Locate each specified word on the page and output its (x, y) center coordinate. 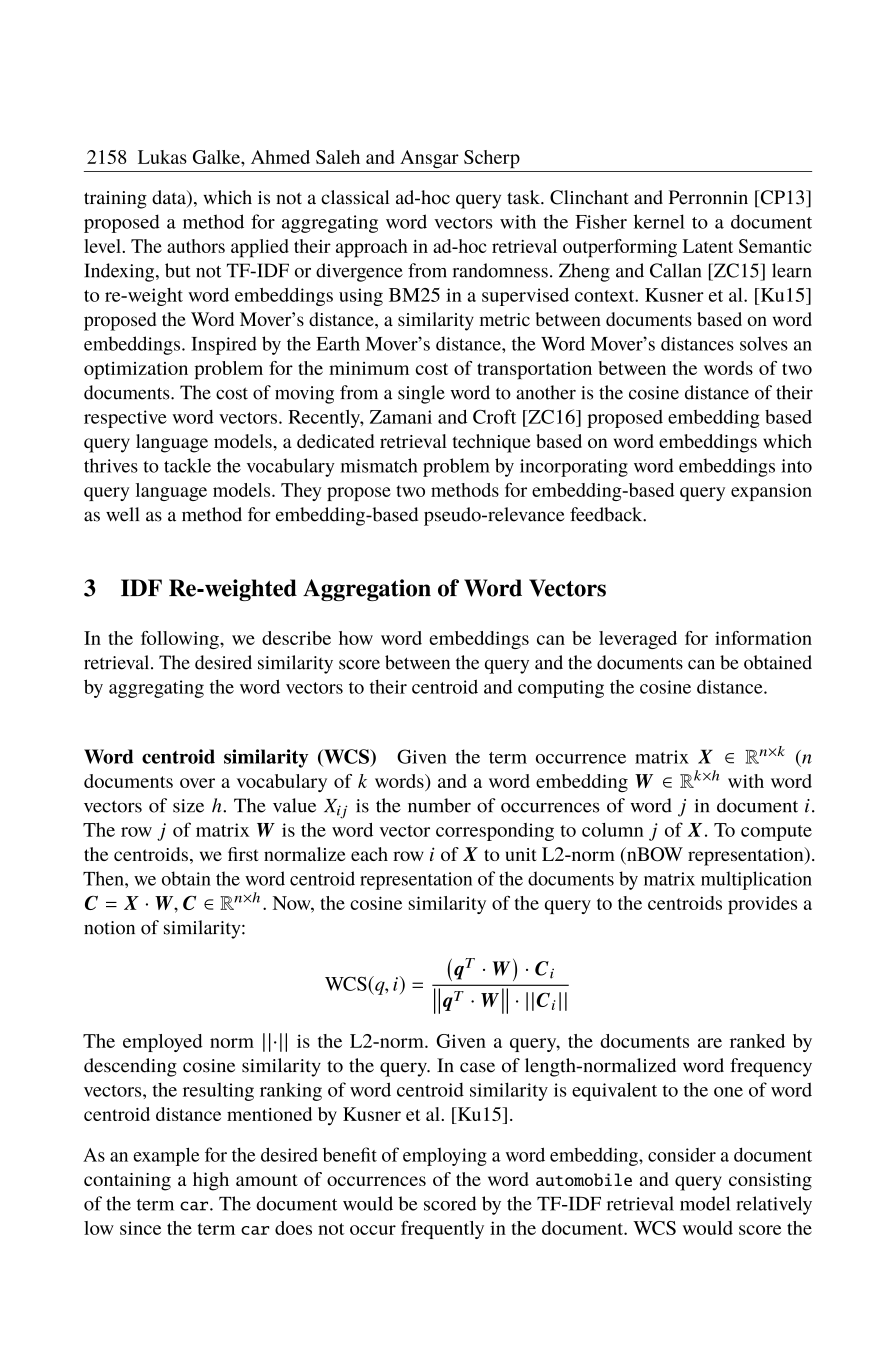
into (796, 466)
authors (196, 246)
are (710, 1043)
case (477, 1067)
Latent (708, 246)
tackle (187, 465)
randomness (500, 270)
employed (163, 1043)
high (211, 1181)
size (188, 806)
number (439, 805)
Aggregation (367, 590)
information (763, 638)
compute (776, 833)
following (181, 640)
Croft (494, 416)
